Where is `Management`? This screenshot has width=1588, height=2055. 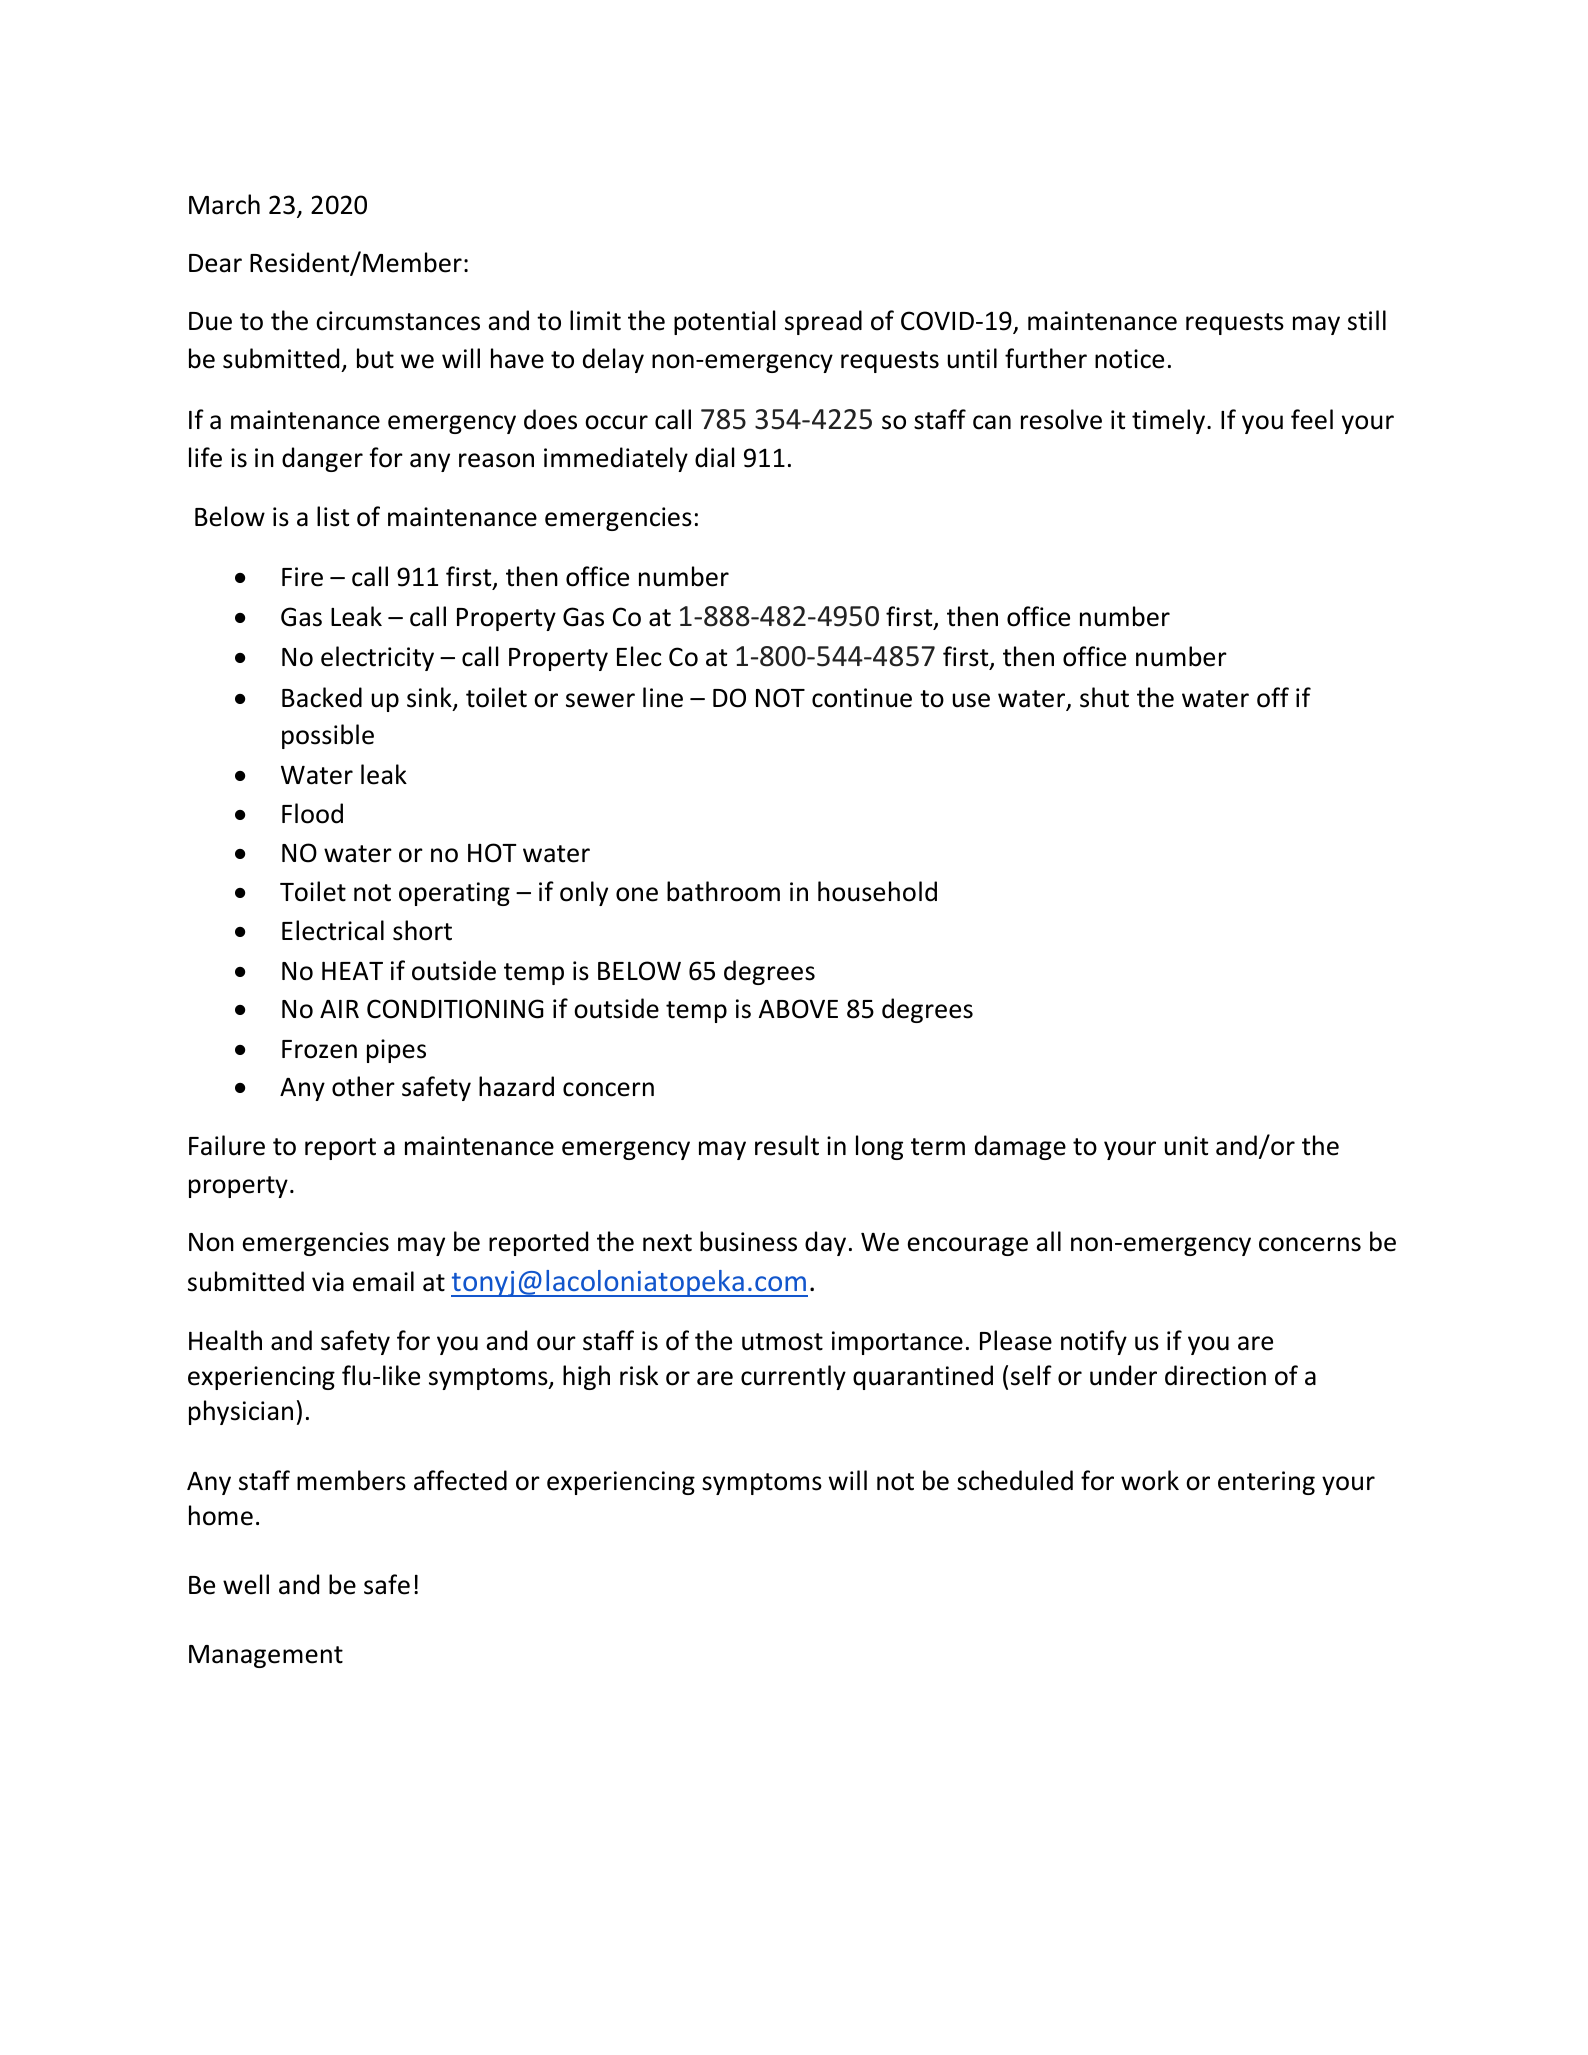 Management is located at coordinates (266, 1656).
